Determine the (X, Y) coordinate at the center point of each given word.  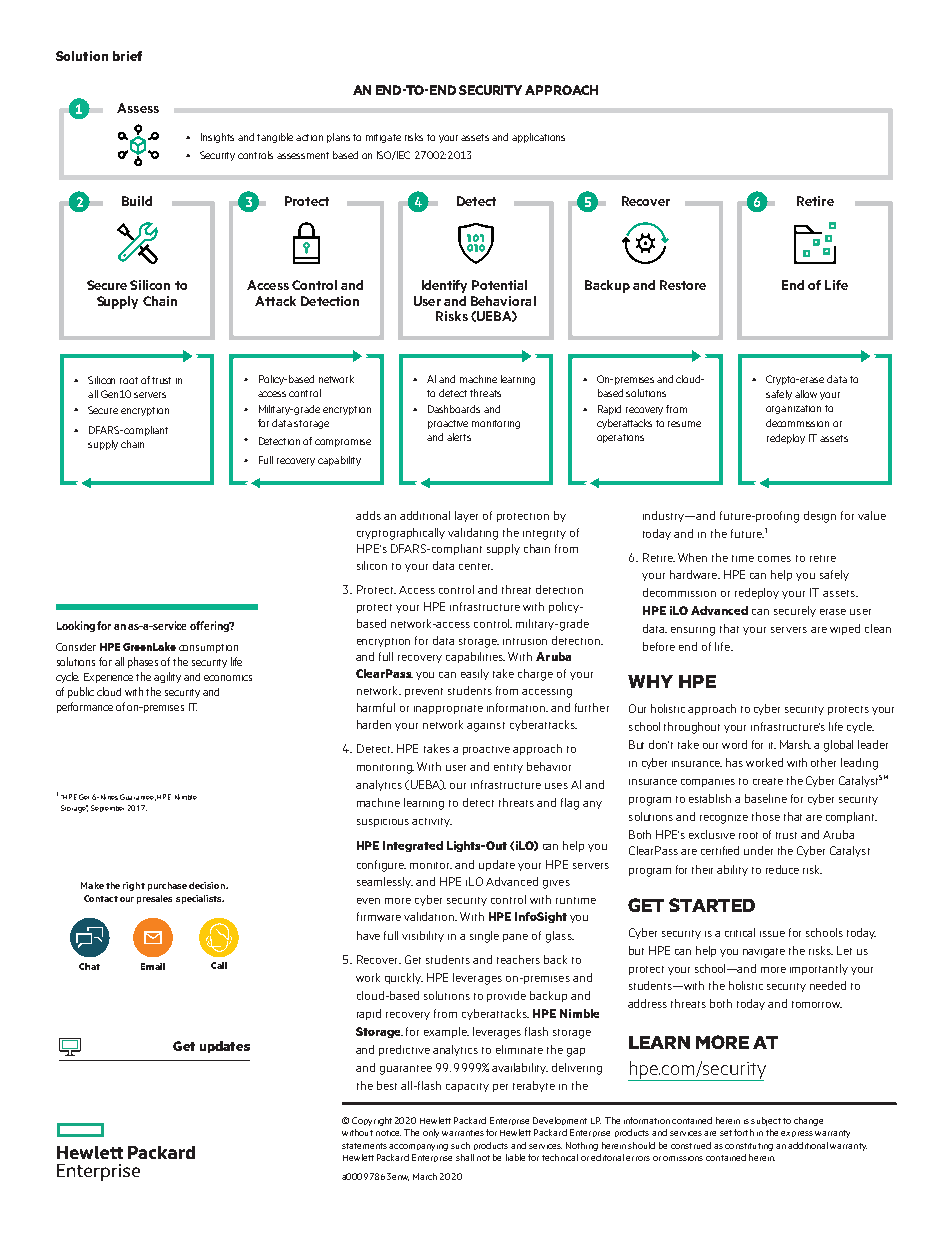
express (797, 1134)
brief (127, 56)
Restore (683, 285)
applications (538, 138)
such (460, 1145)
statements (364, 1146)
